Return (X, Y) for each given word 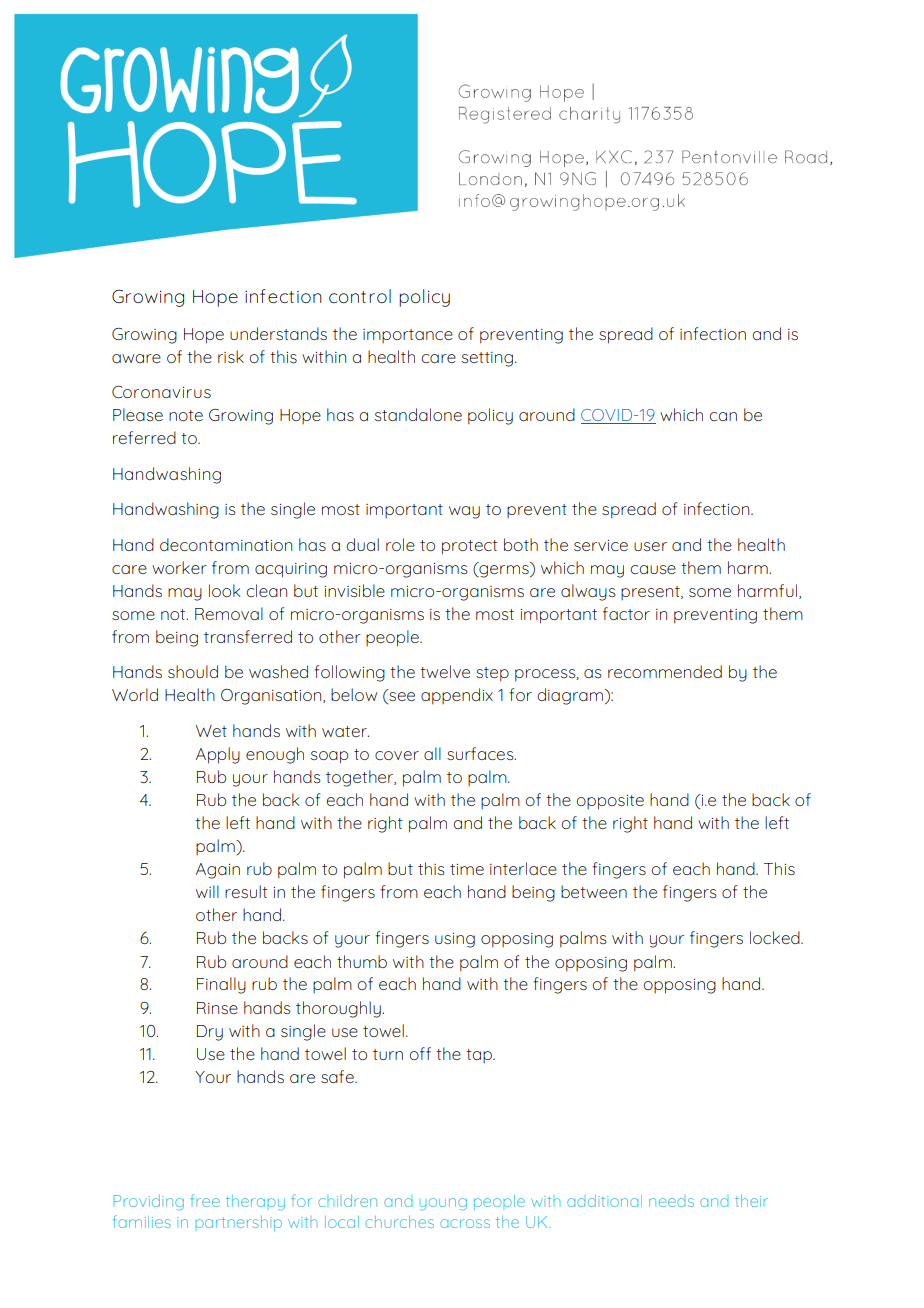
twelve (445, 671)
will (207, 891)
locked (776, 937)
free (205, 1200)
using (455, 940)
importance (408, 336)
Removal (229, 613)
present (651, 593)
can (723, 416)
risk (231, 356)
